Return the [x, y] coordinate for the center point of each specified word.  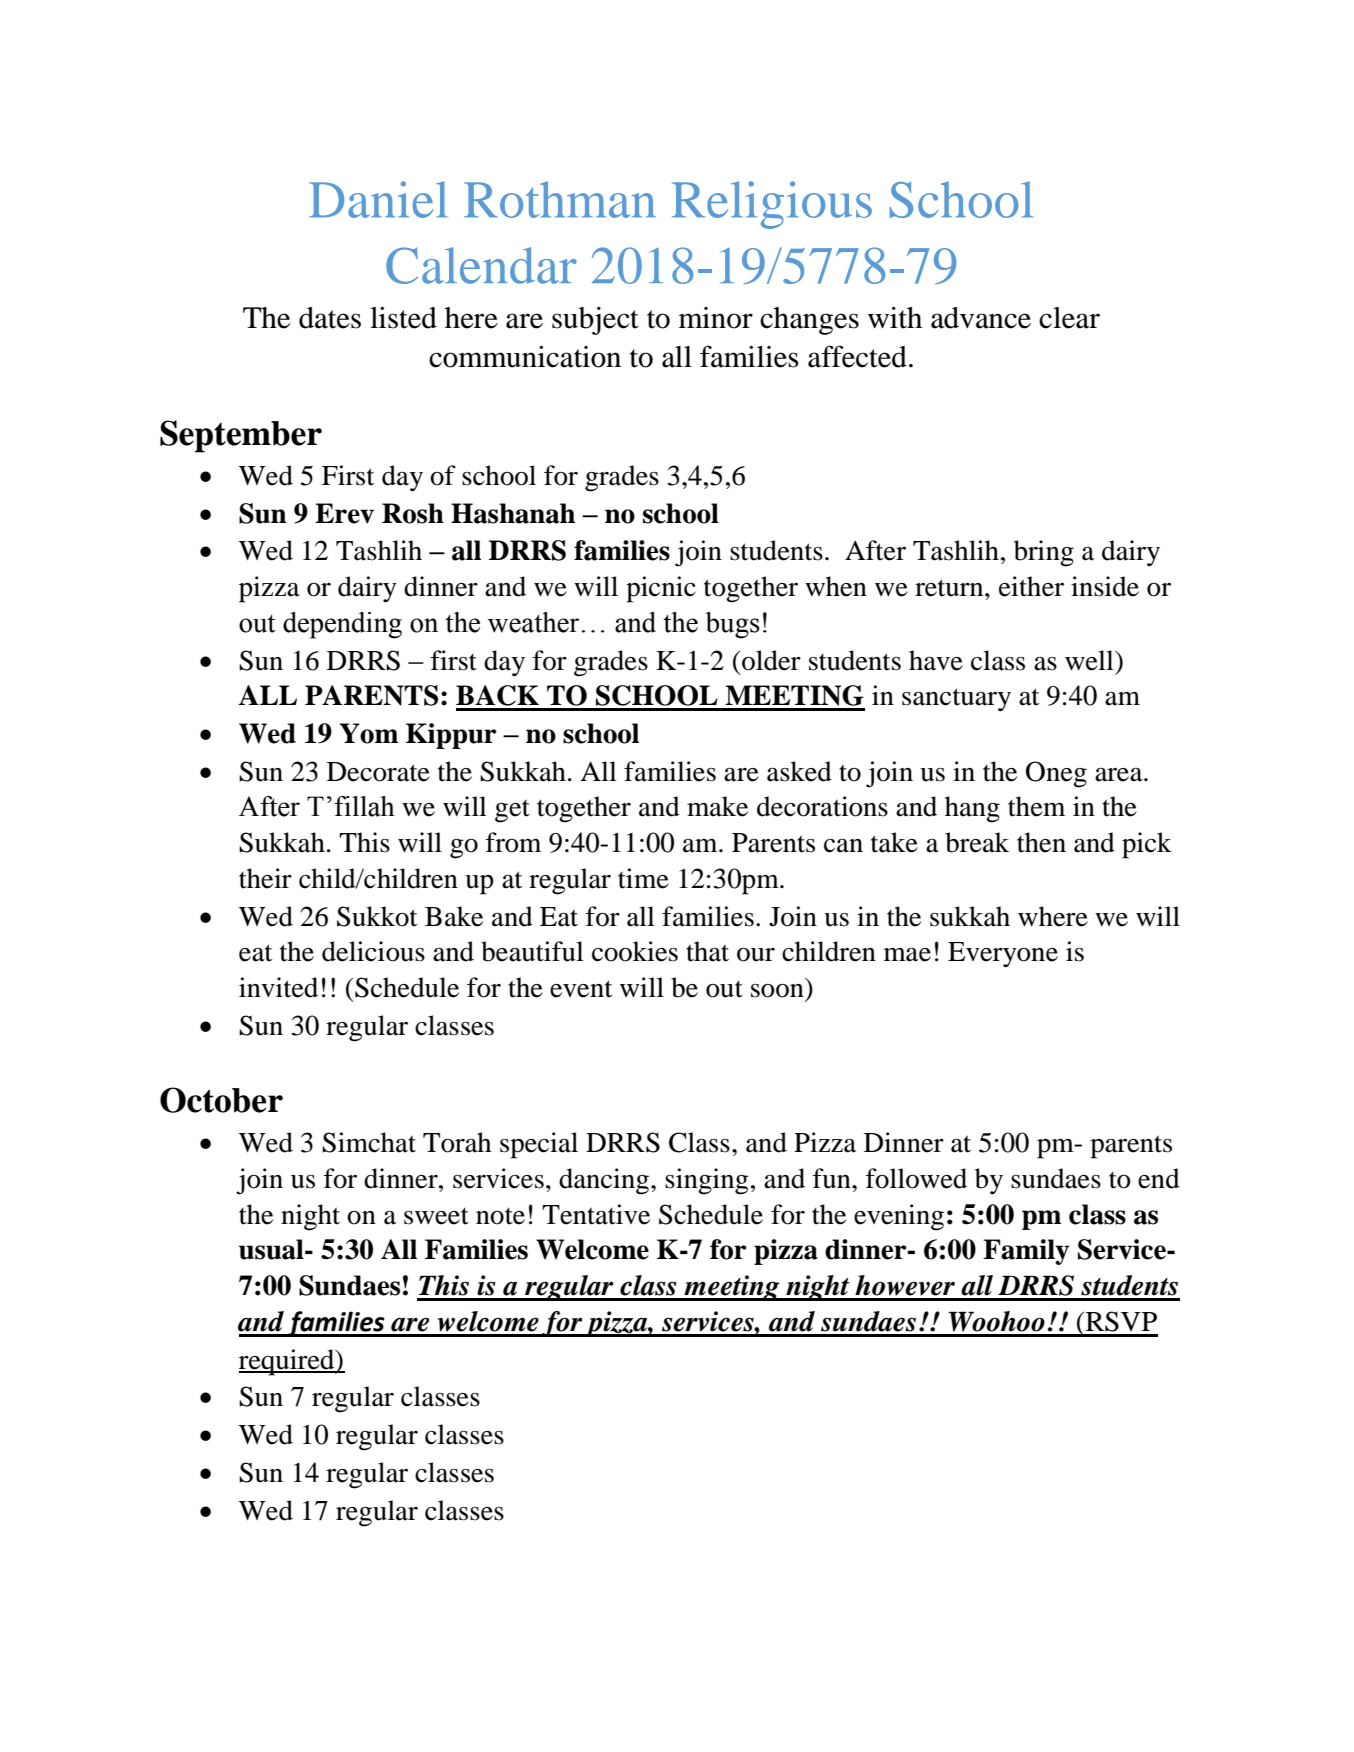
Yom [368, 733]
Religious [772, 205]
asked [799, 771]
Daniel [378, 199]
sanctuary [956, 699]
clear [1069, 318]
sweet [436, 1216]
